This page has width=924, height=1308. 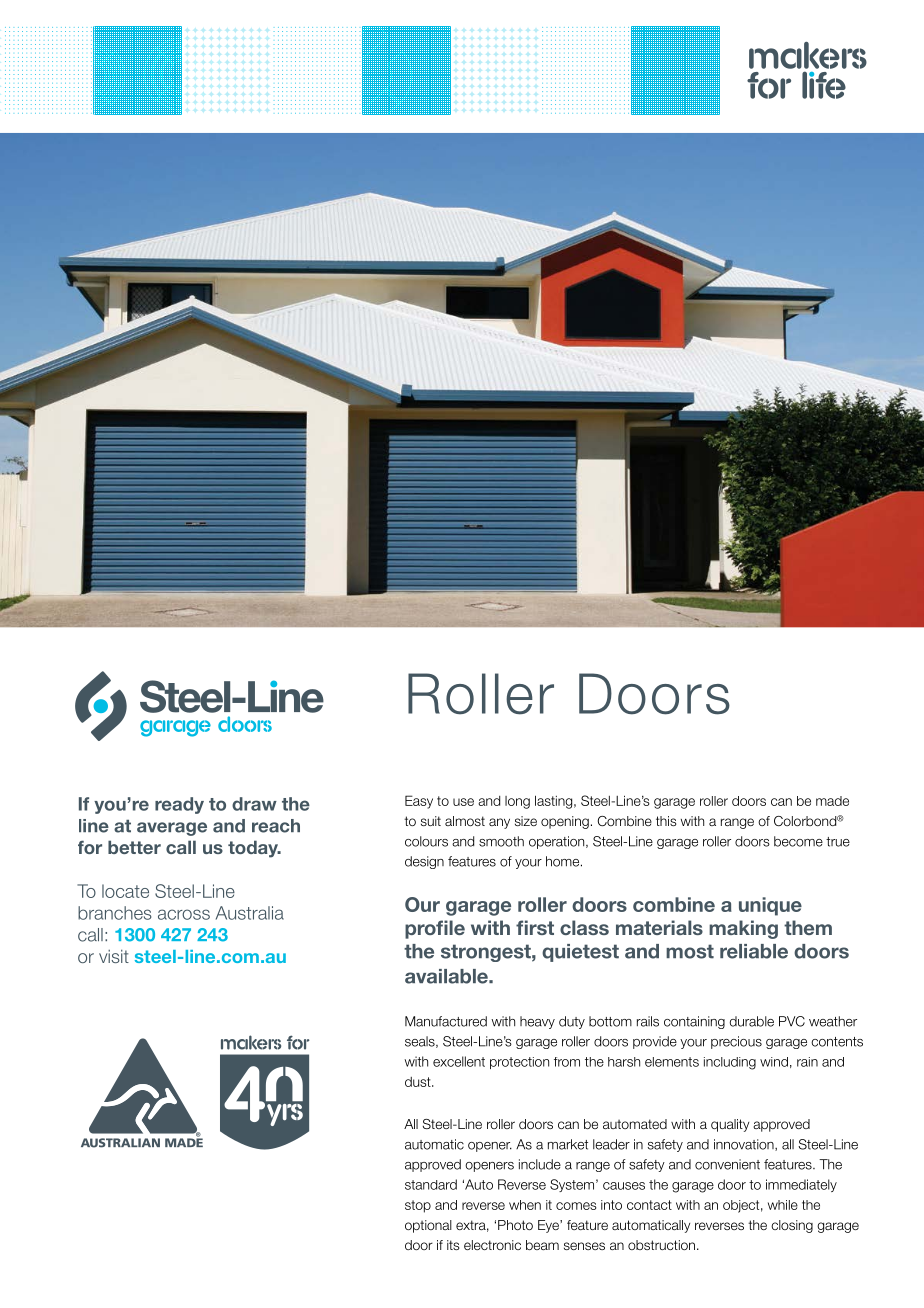 What do you see at coordinates (666, 821) in the page?
I see `this` at bounding box center [666, 821].
